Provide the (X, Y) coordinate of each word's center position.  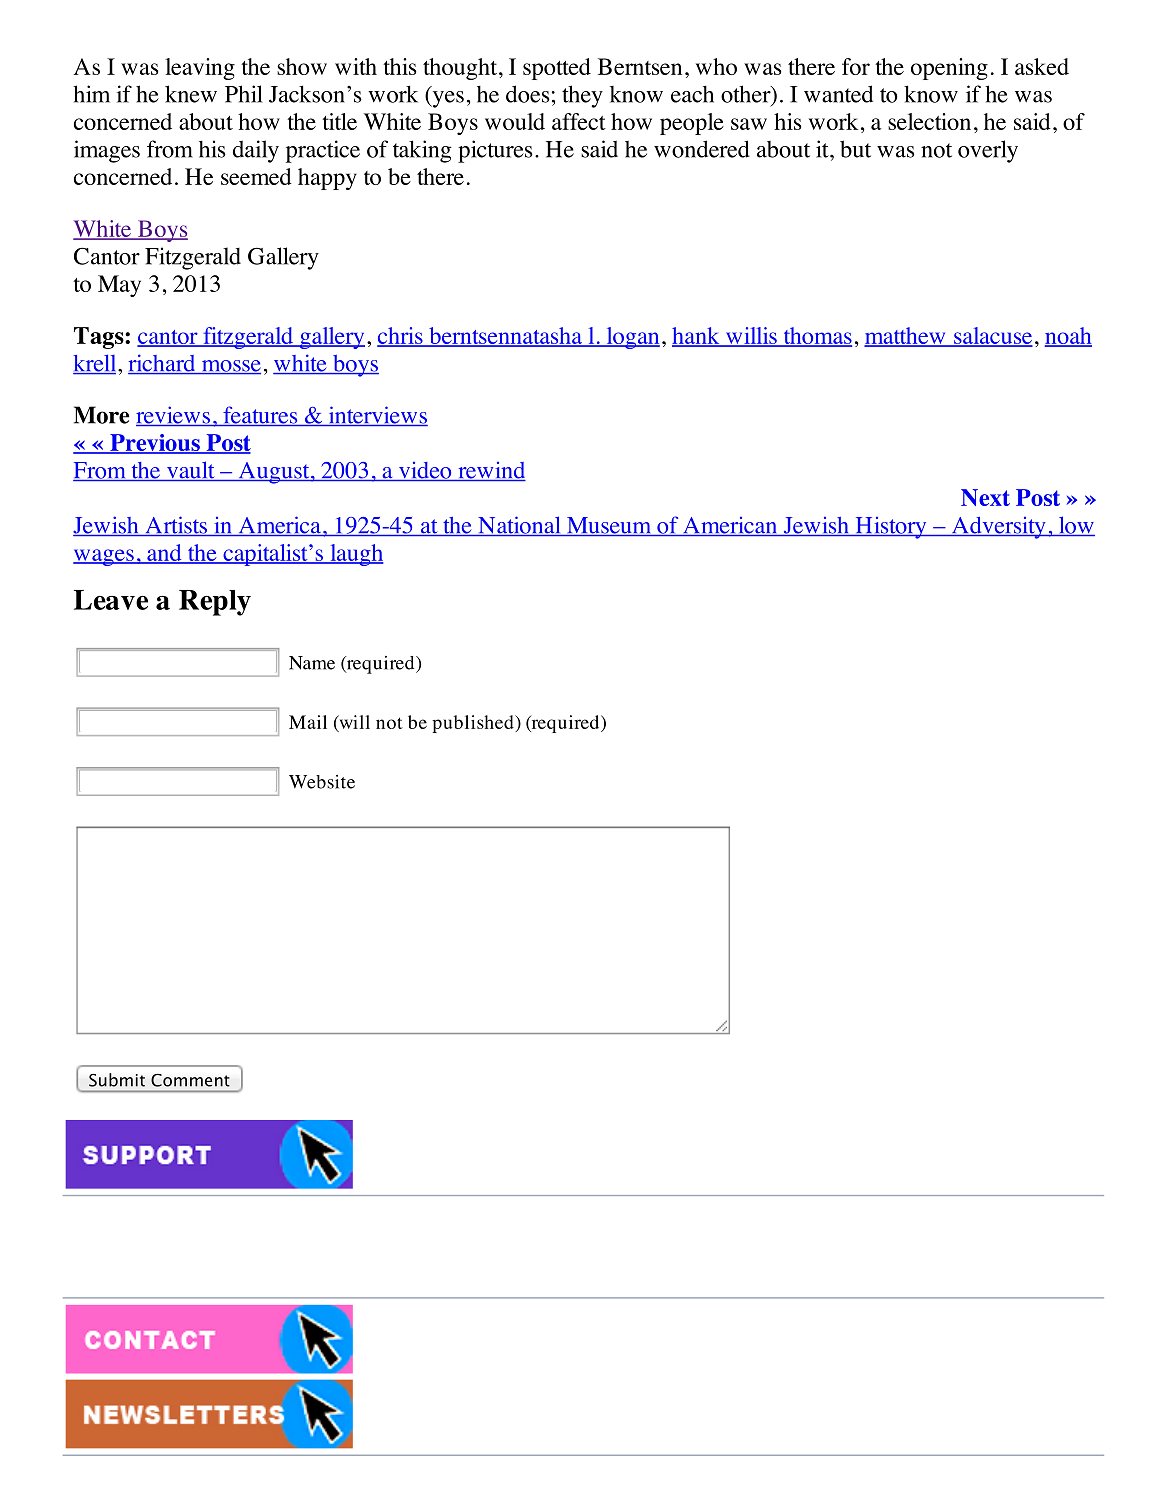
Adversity (998, 528)
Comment (190, 1080)
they (582, 96)
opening (949, 69)
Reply (215, 603)
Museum (609, 526)
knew (191, 94)
